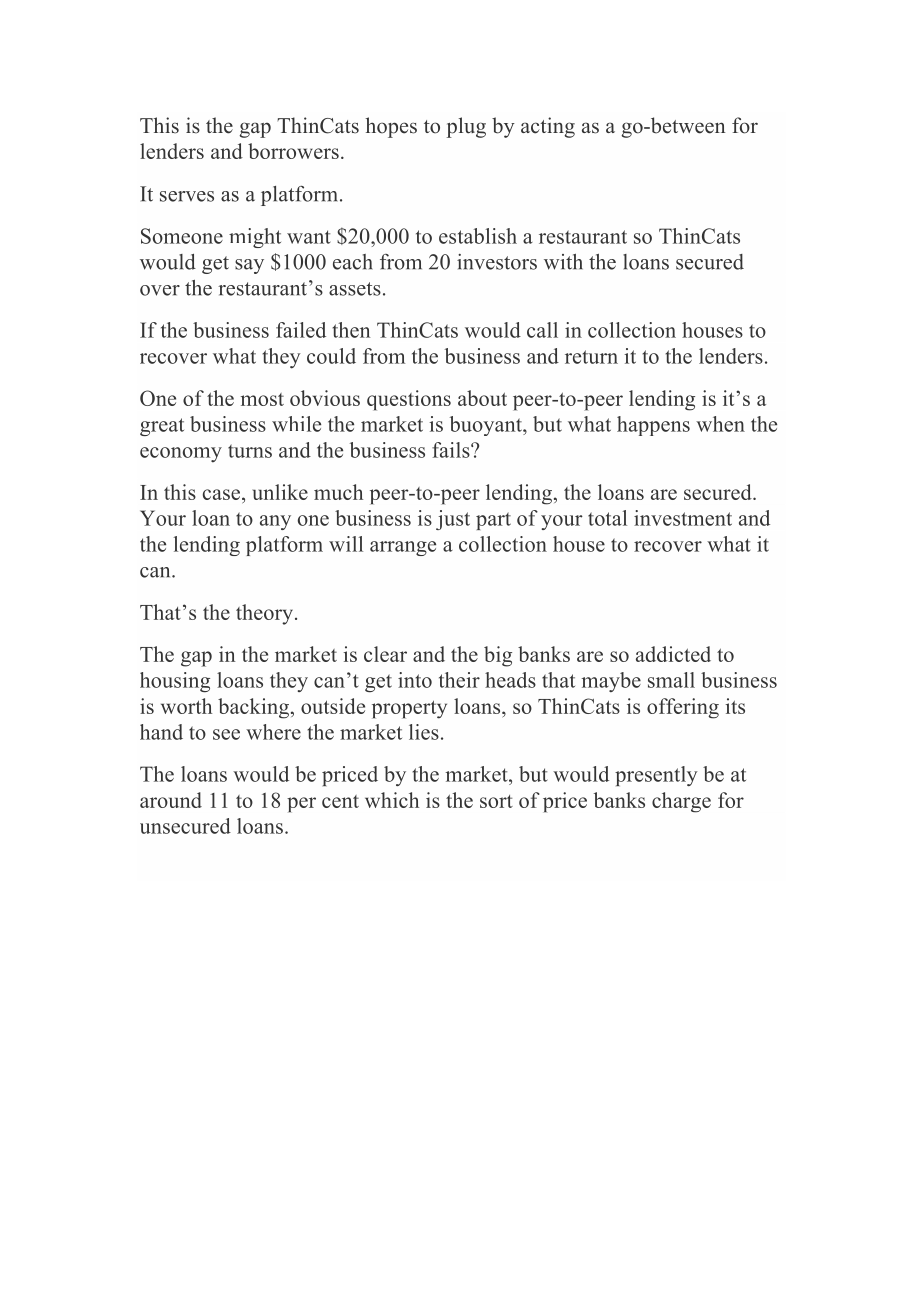 The width and height of the screenshot is (924, 1308). What do you see at coordinates (497, 262) in the screenshot?
I see `investors` at bounding box center [497, 262].
